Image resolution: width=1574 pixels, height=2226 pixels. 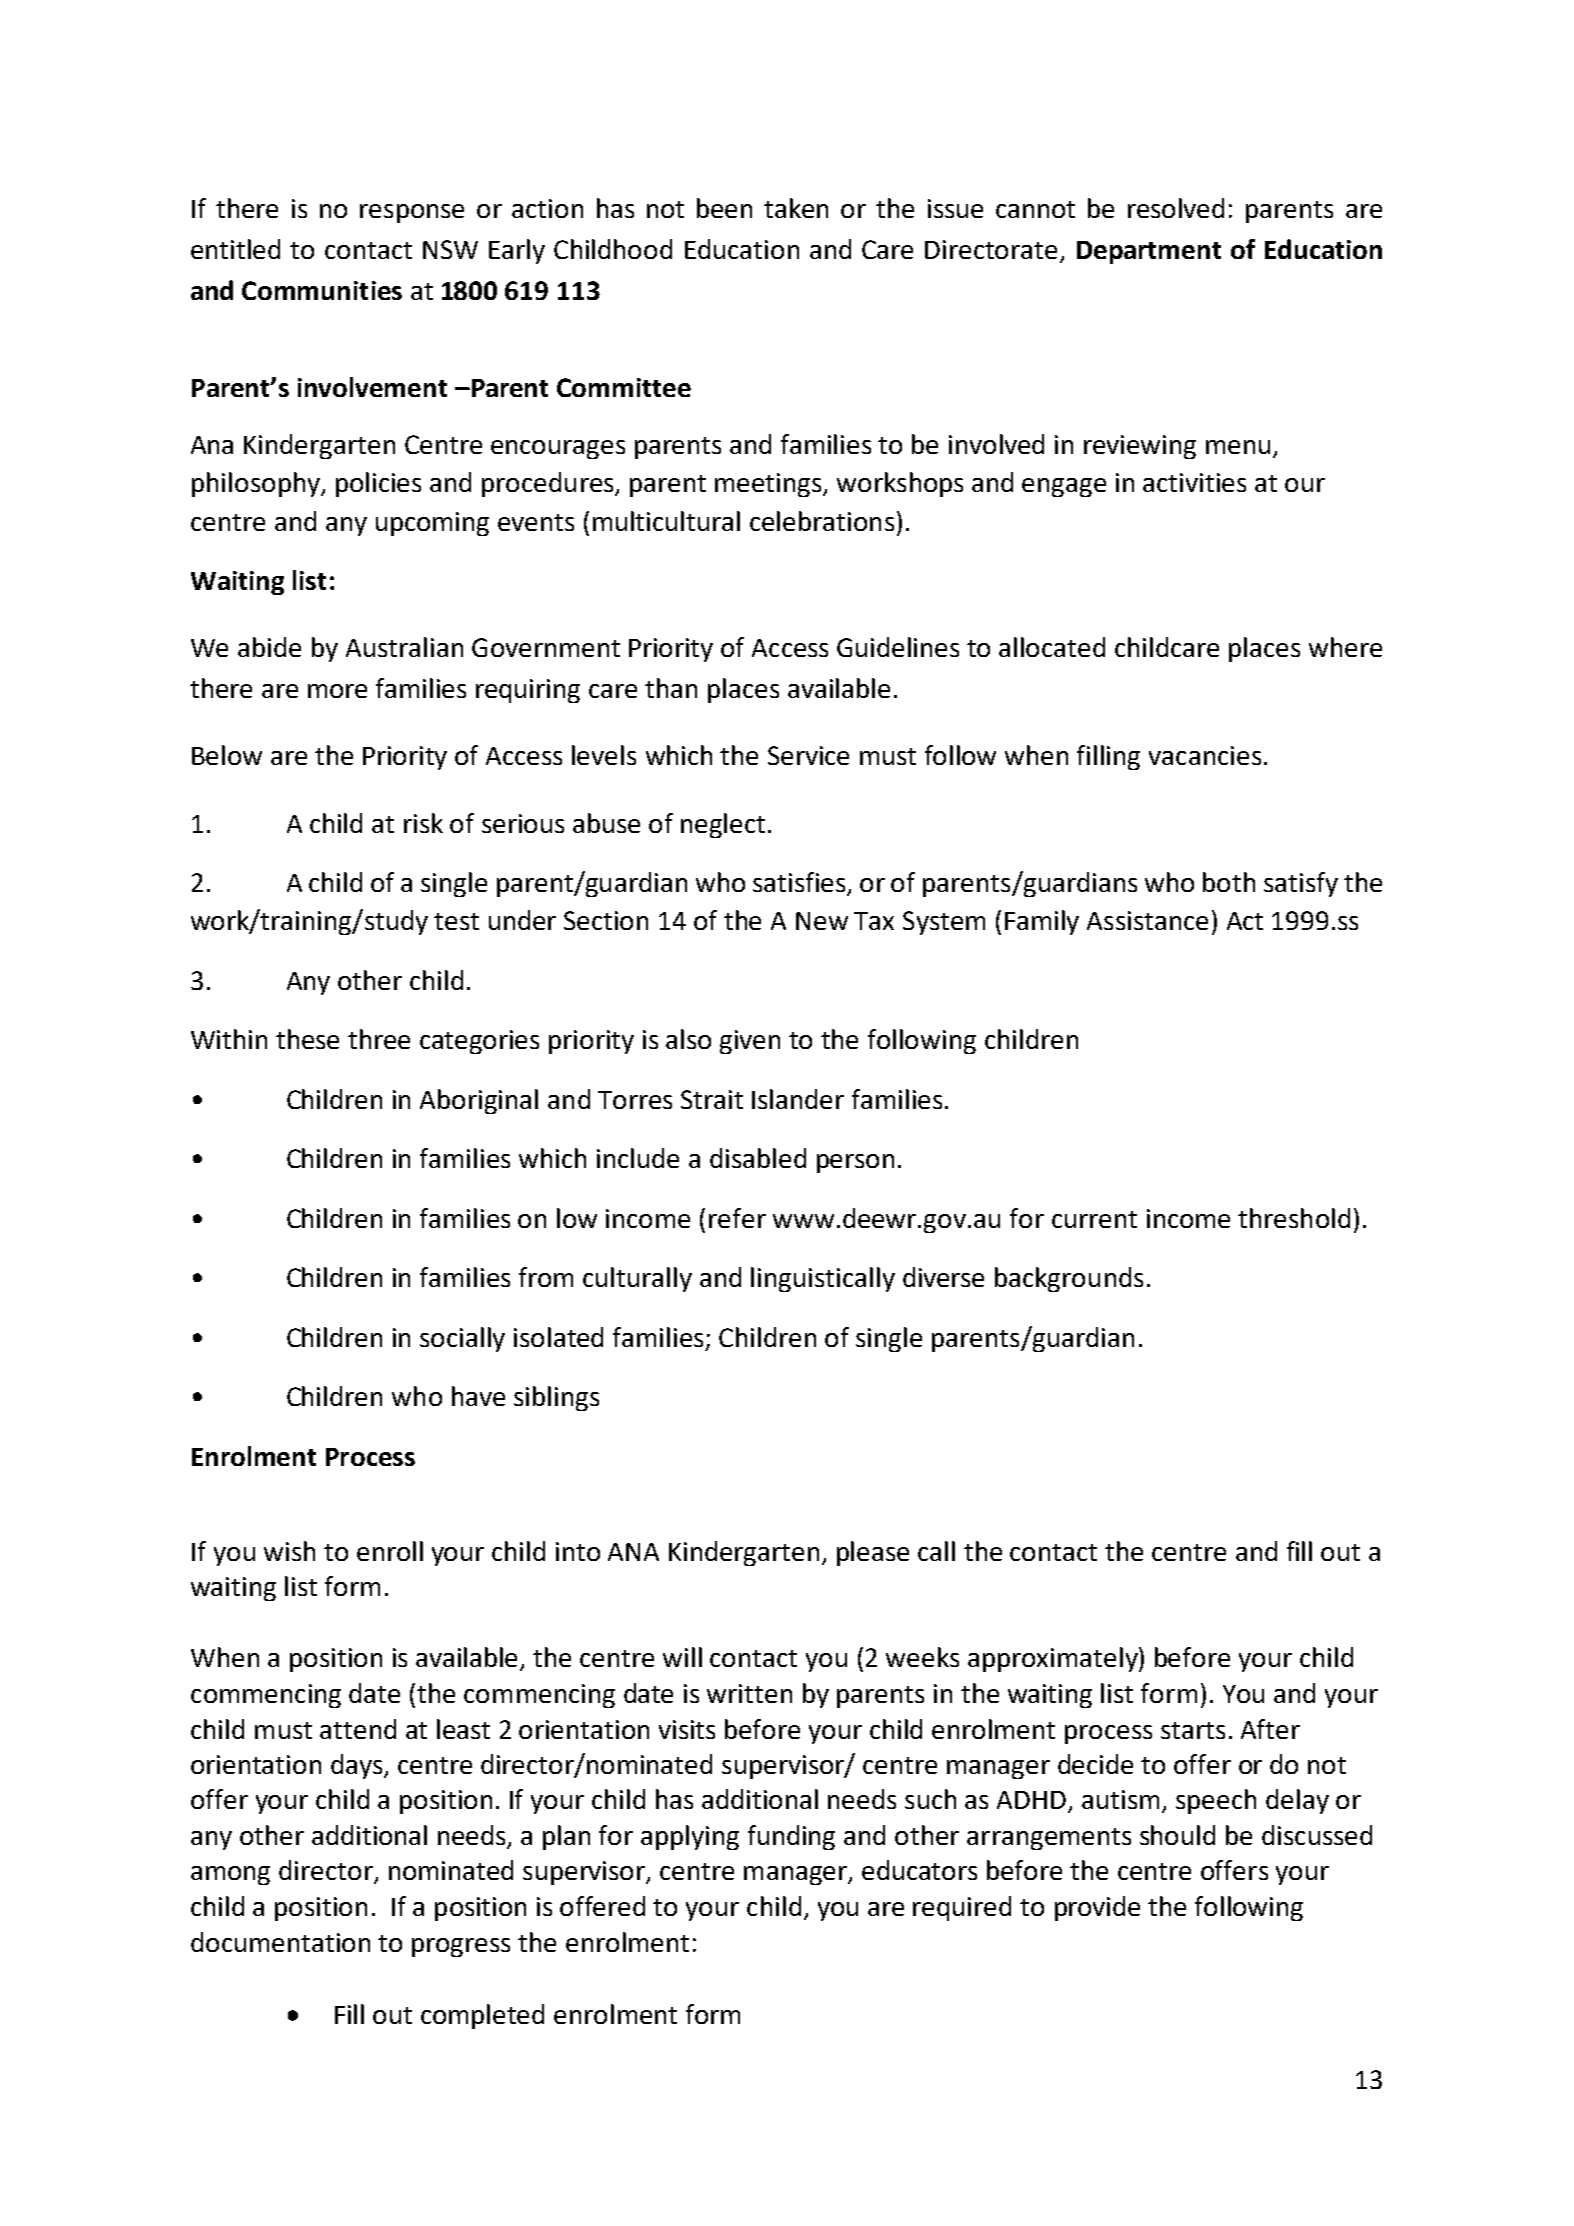 What do you see at coordinates (1149, 252) in the screenshot?
I see `Department` at bounding box center [1149, 252].
